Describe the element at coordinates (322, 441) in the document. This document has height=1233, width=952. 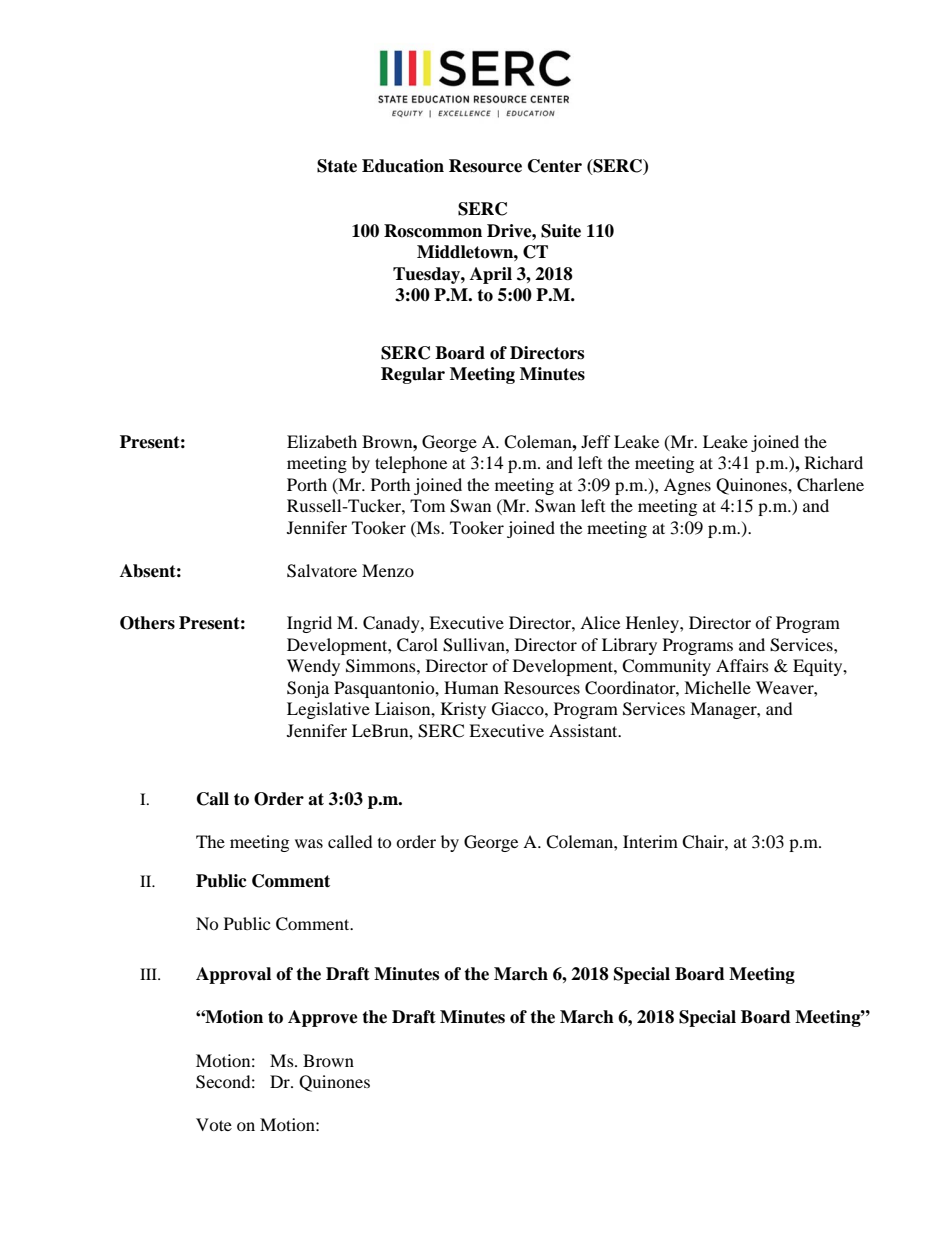
I see `Elizabeth` at that location.
